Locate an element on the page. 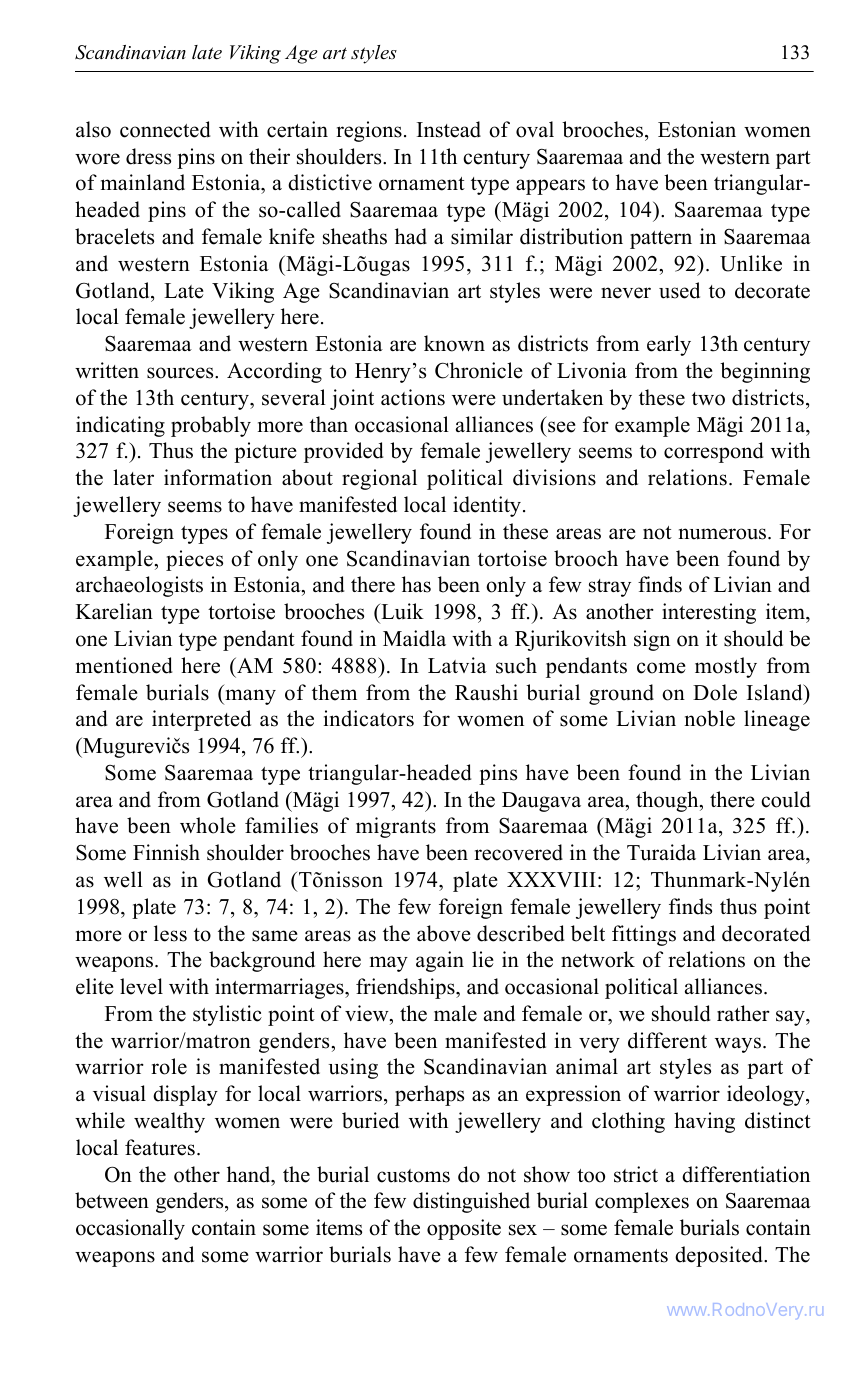  opposite is located at coordinates (464, 1229).
